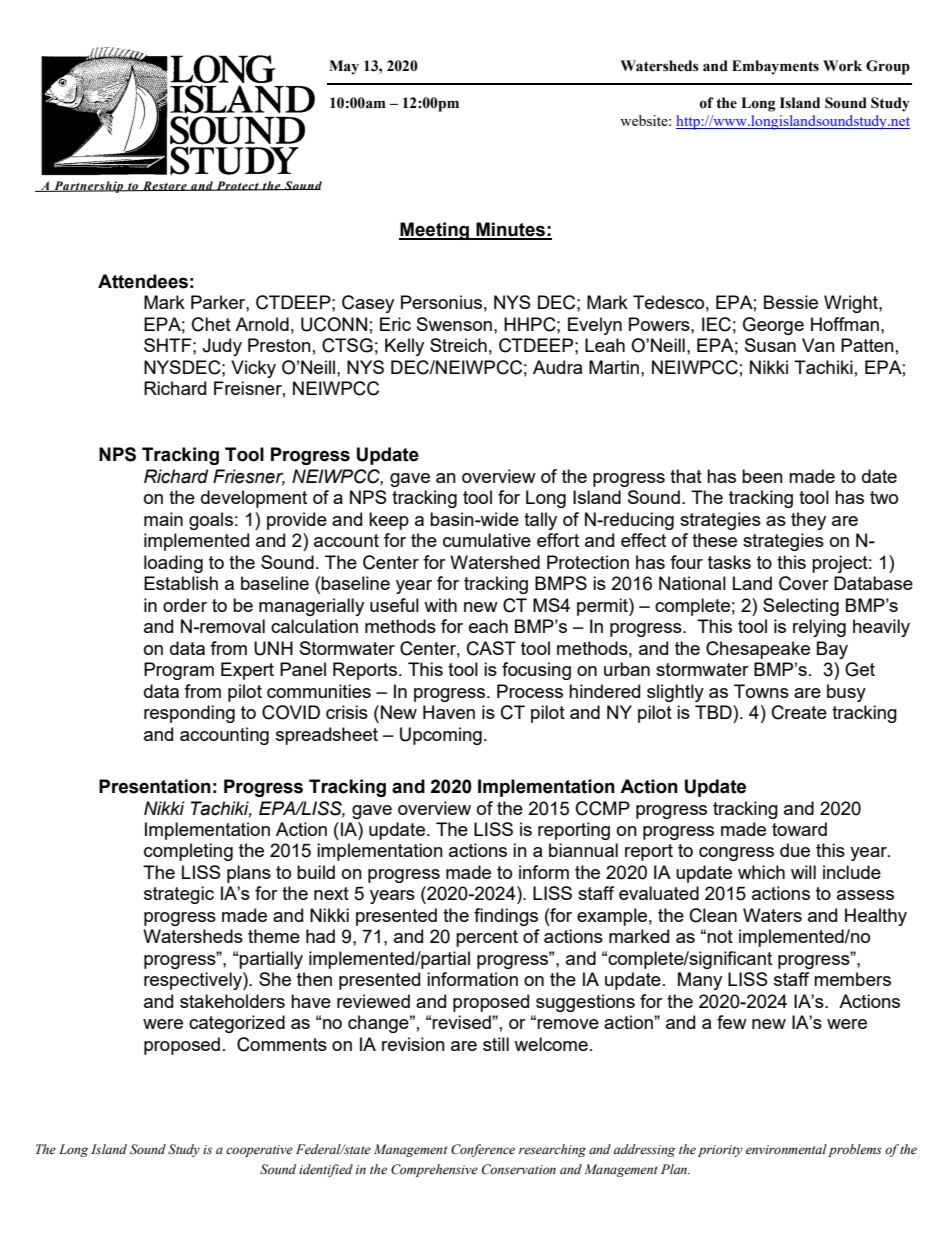 This document has height=1233, width=952. Describe the element at coordinates (799, 829) in the document. I see `toward` at that location.
